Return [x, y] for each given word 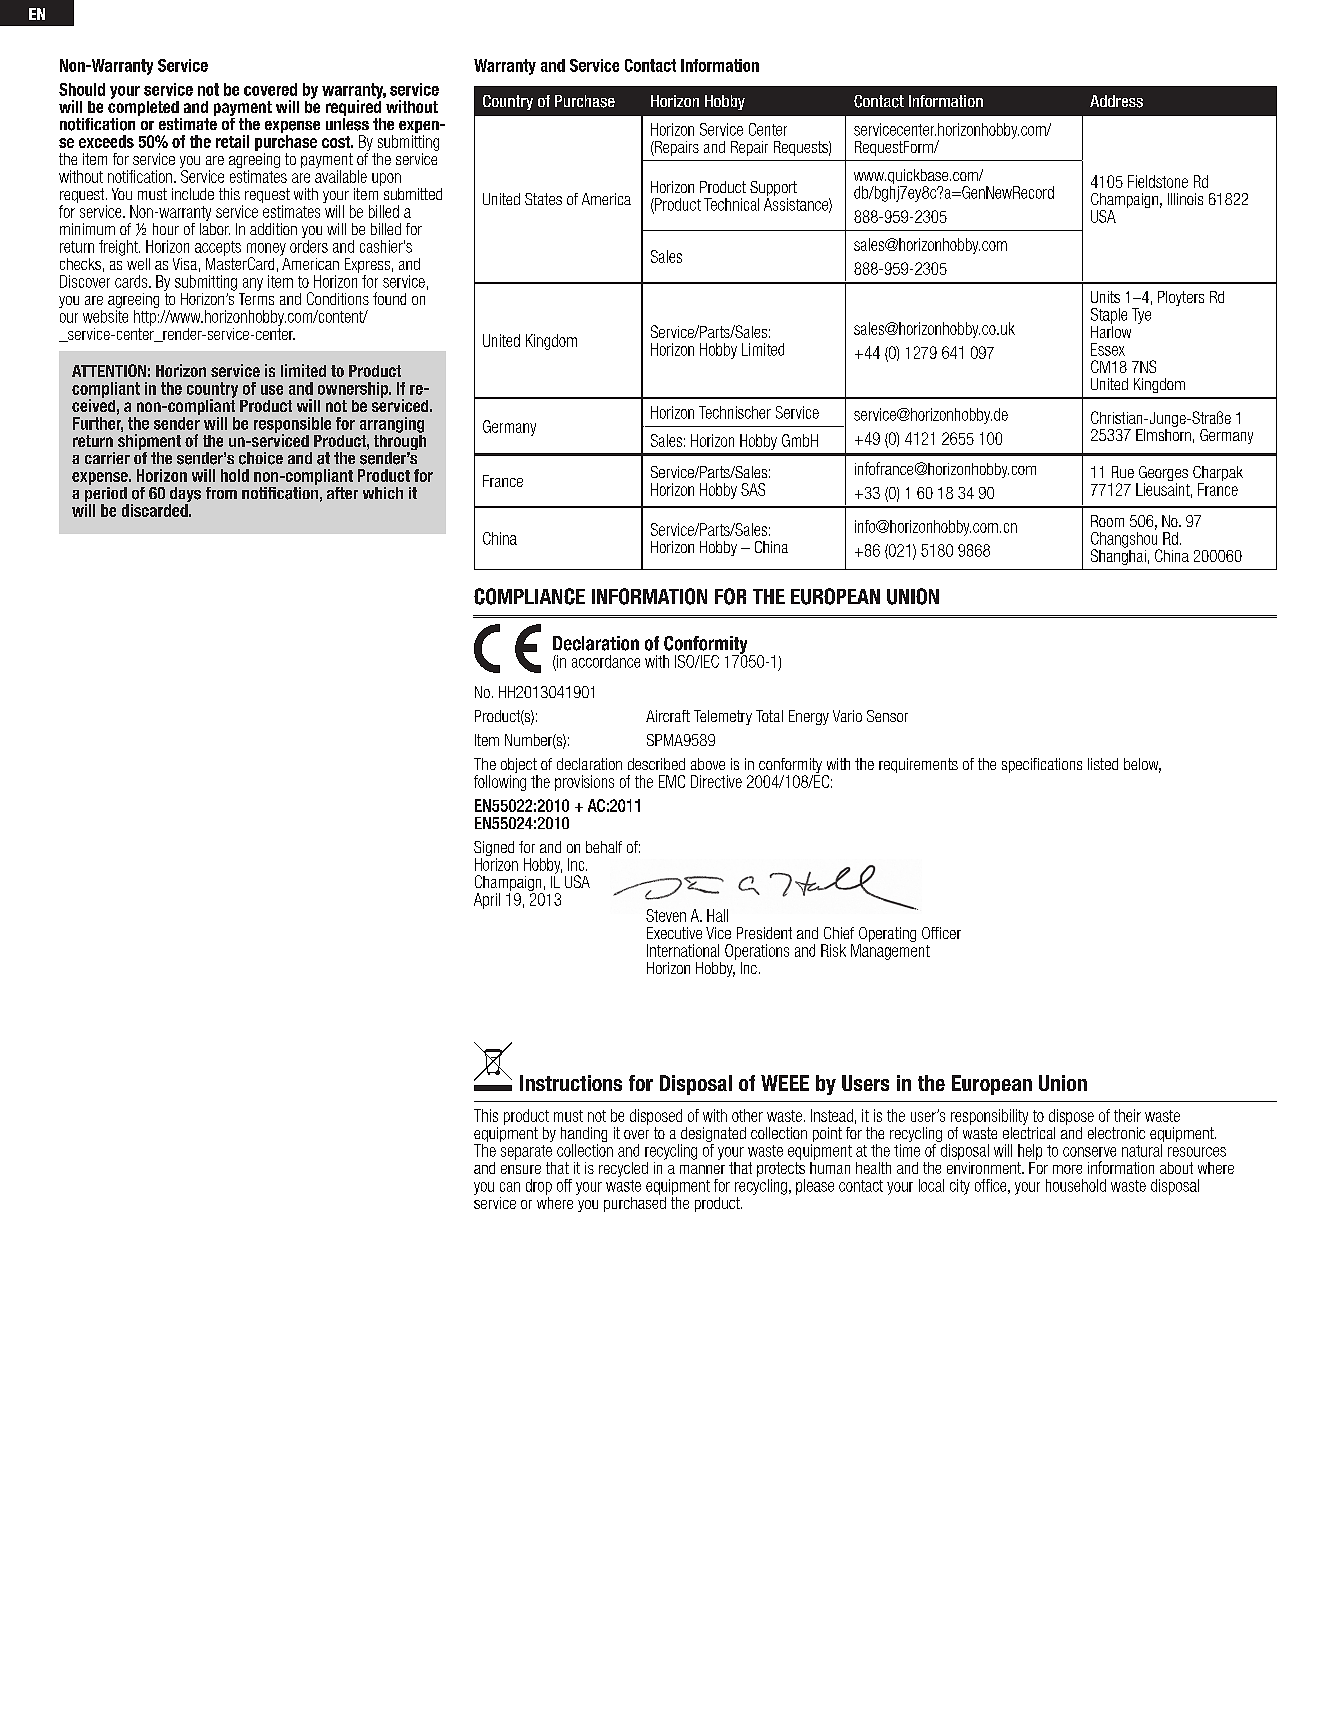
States [543, 199]
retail [232, 141]
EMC [672, 781]
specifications [1042, 765]
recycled [623, 1169]
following [500, 783]
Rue [1123, 472]
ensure [521, 1169]
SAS [753, 489]
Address [1116, 101]
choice [261, 458]
